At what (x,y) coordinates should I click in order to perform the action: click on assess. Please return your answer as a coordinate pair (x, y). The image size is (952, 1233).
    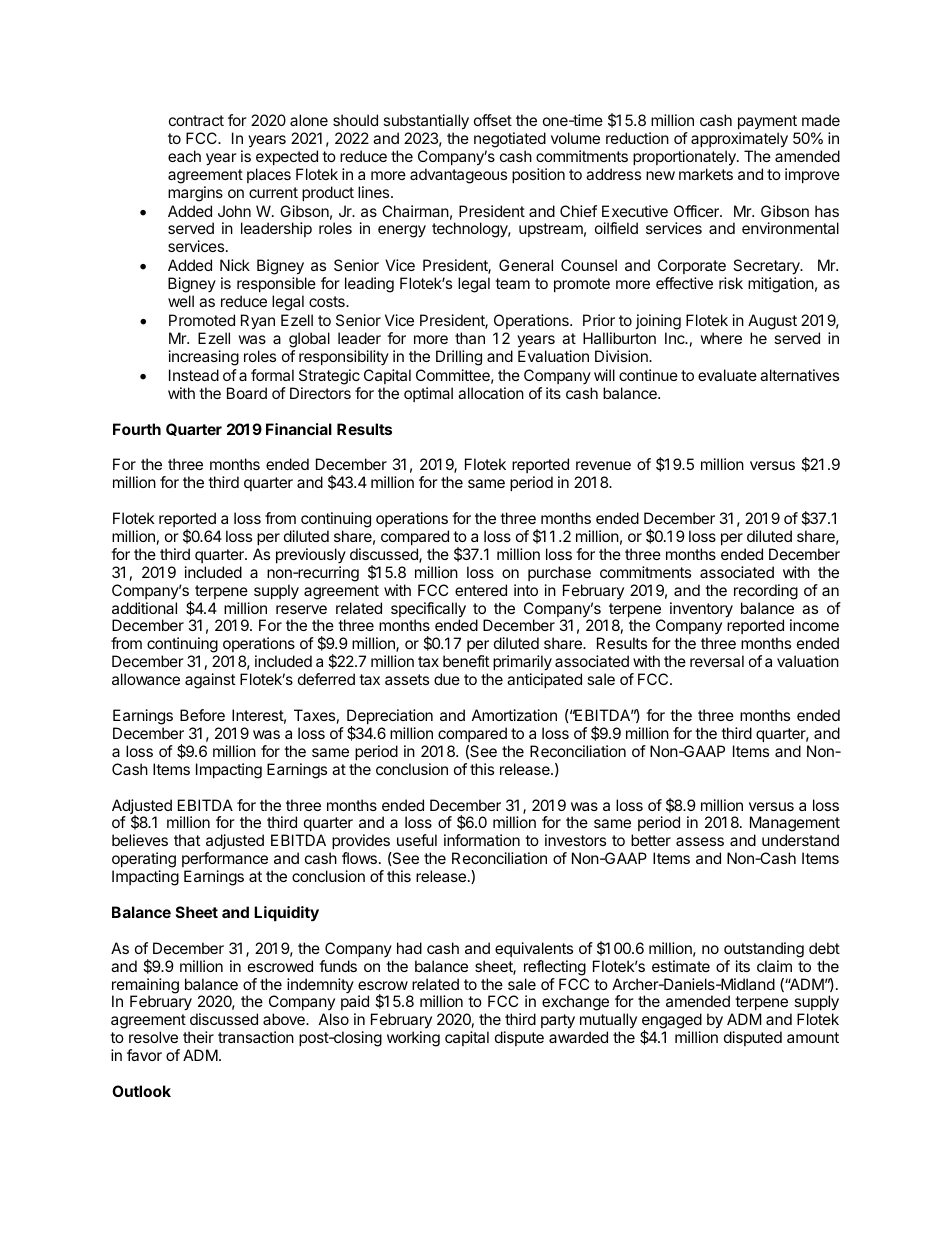
    Looking at the image, I should click on (700, 841).
